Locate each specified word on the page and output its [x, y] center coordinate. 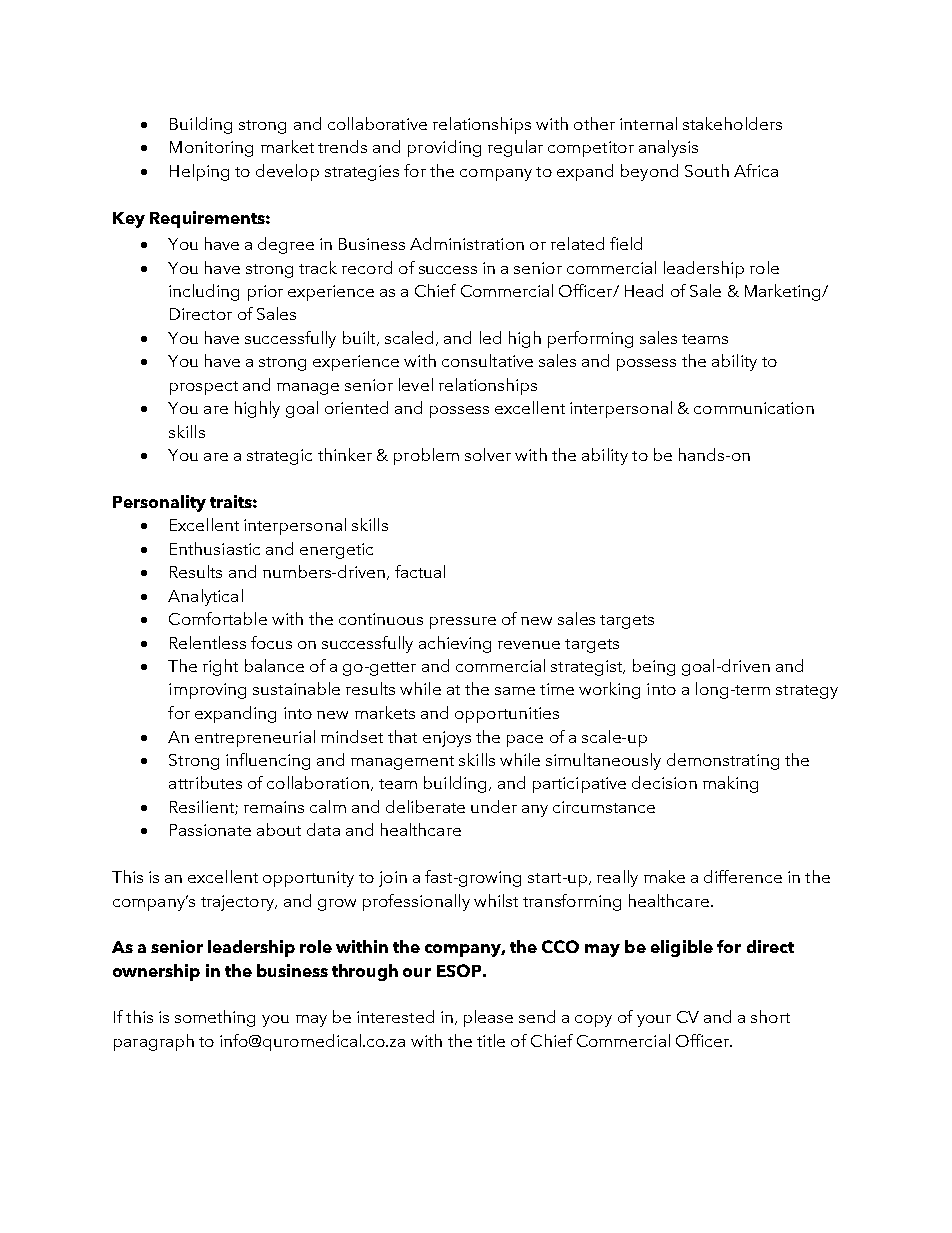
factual [420, 571]
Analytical [205, 597]
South [707, 170]
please [488, 1018]
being [654, 667]
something [215, 1018]
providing [444, 148]
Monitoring [211, 149]
